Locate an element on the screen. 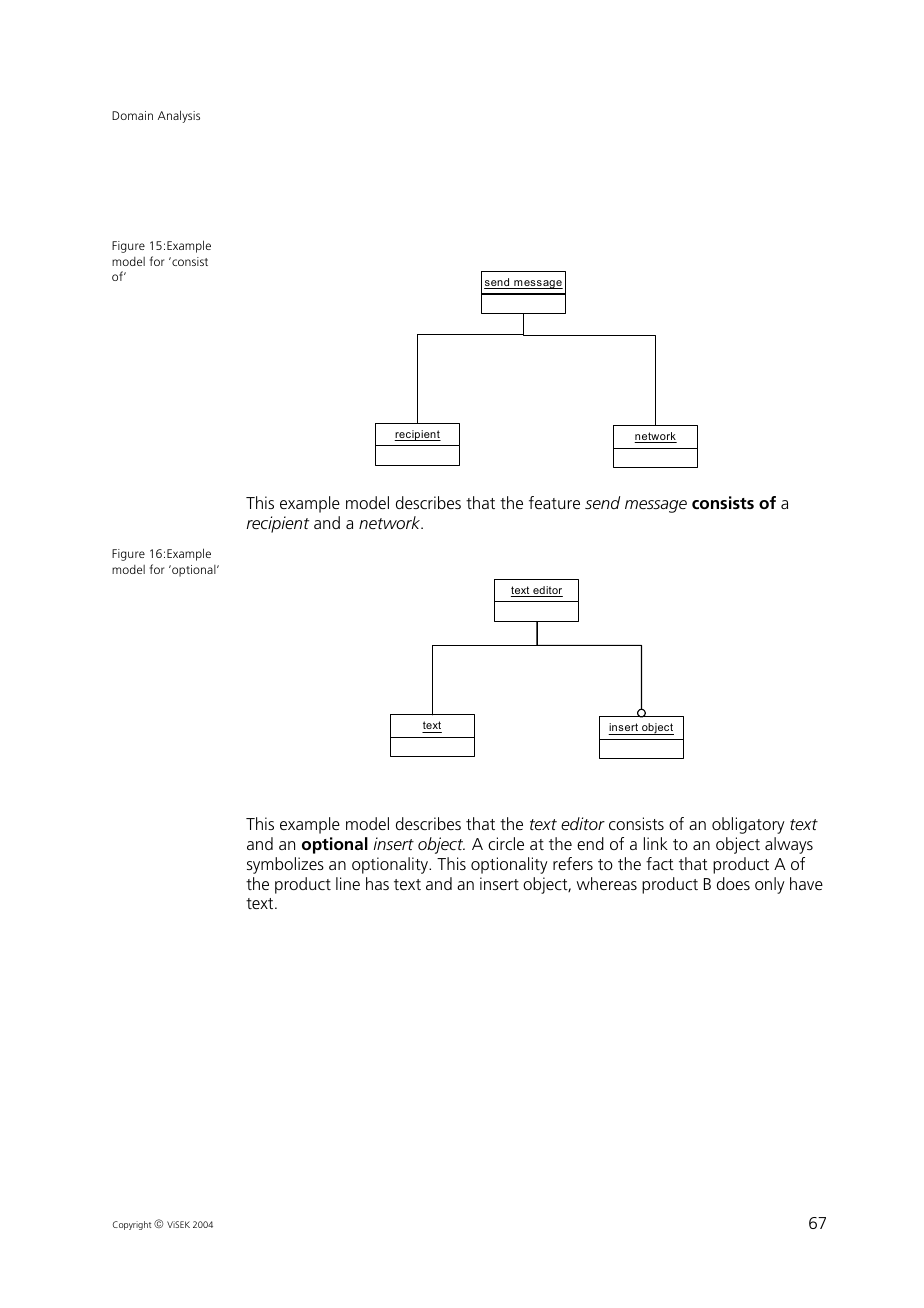 This screenshot has width=924, height=1308. Copyright is located at coordinates (132, 1225).
